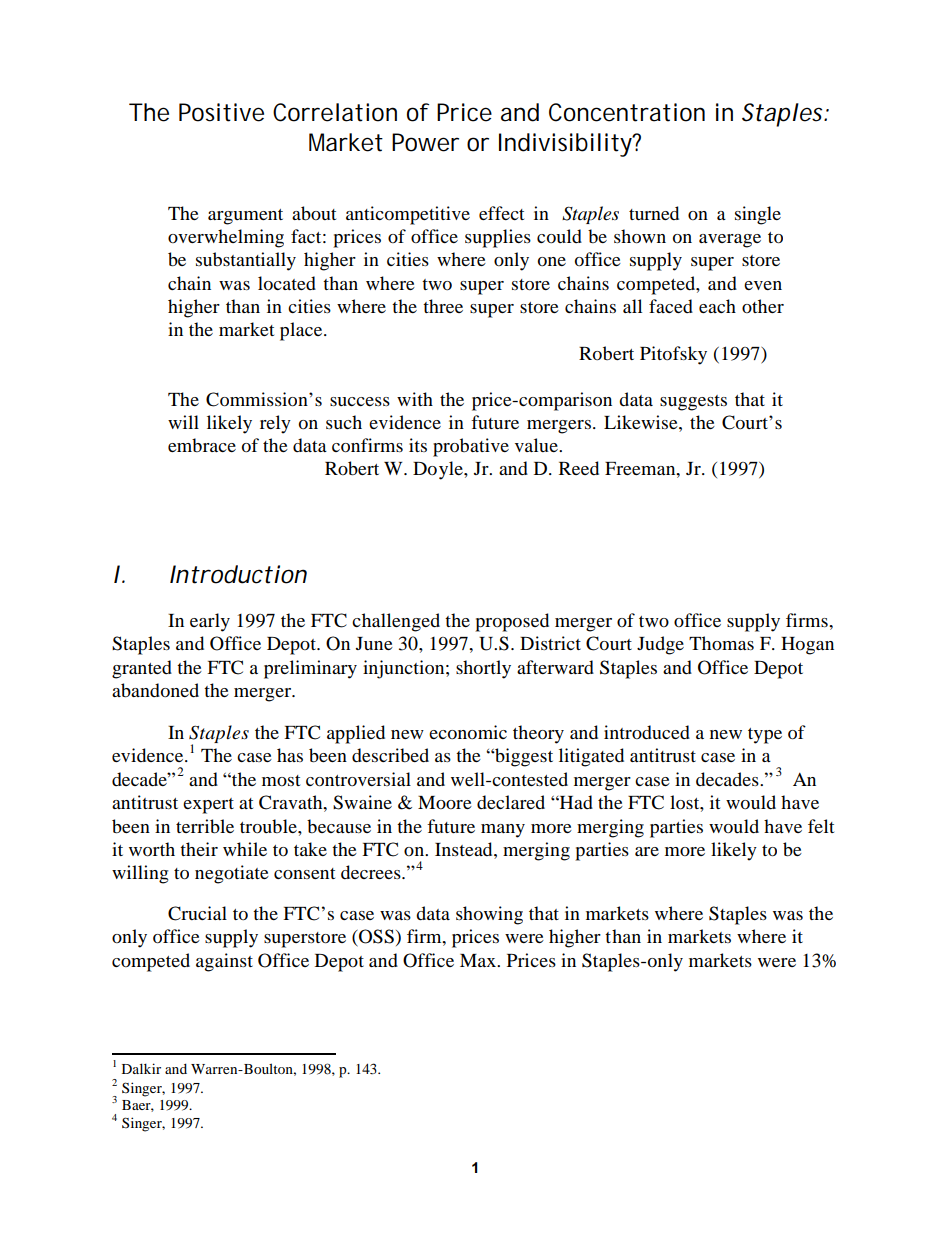 Image resolution: width=952 pixels, height=1233 pixels. Describe the element at coordinates (439, 470) in the image. I see `Doyle` at that location.
